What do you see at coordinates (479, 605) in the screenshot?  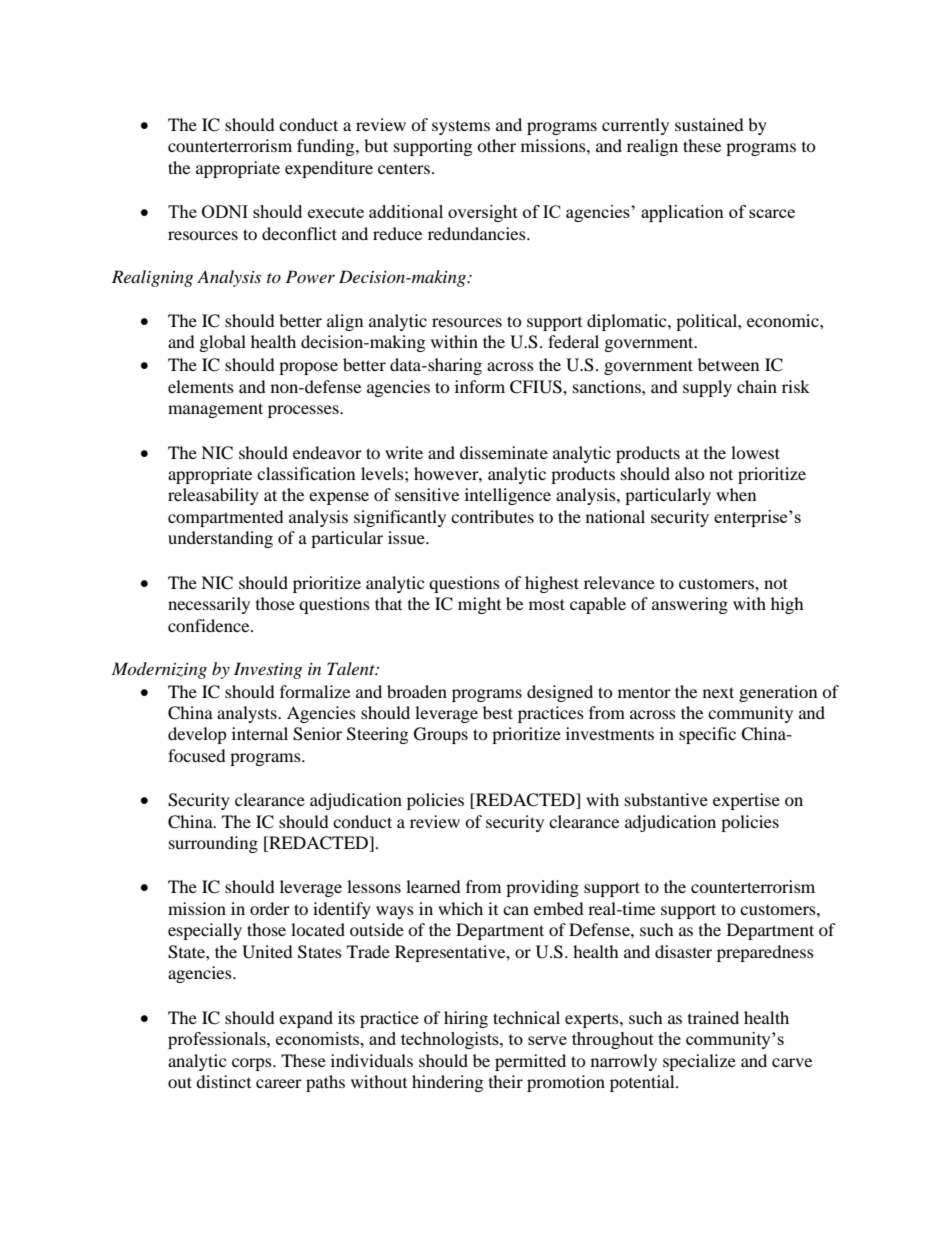 I see `might` at bounding box center [479, 605].
